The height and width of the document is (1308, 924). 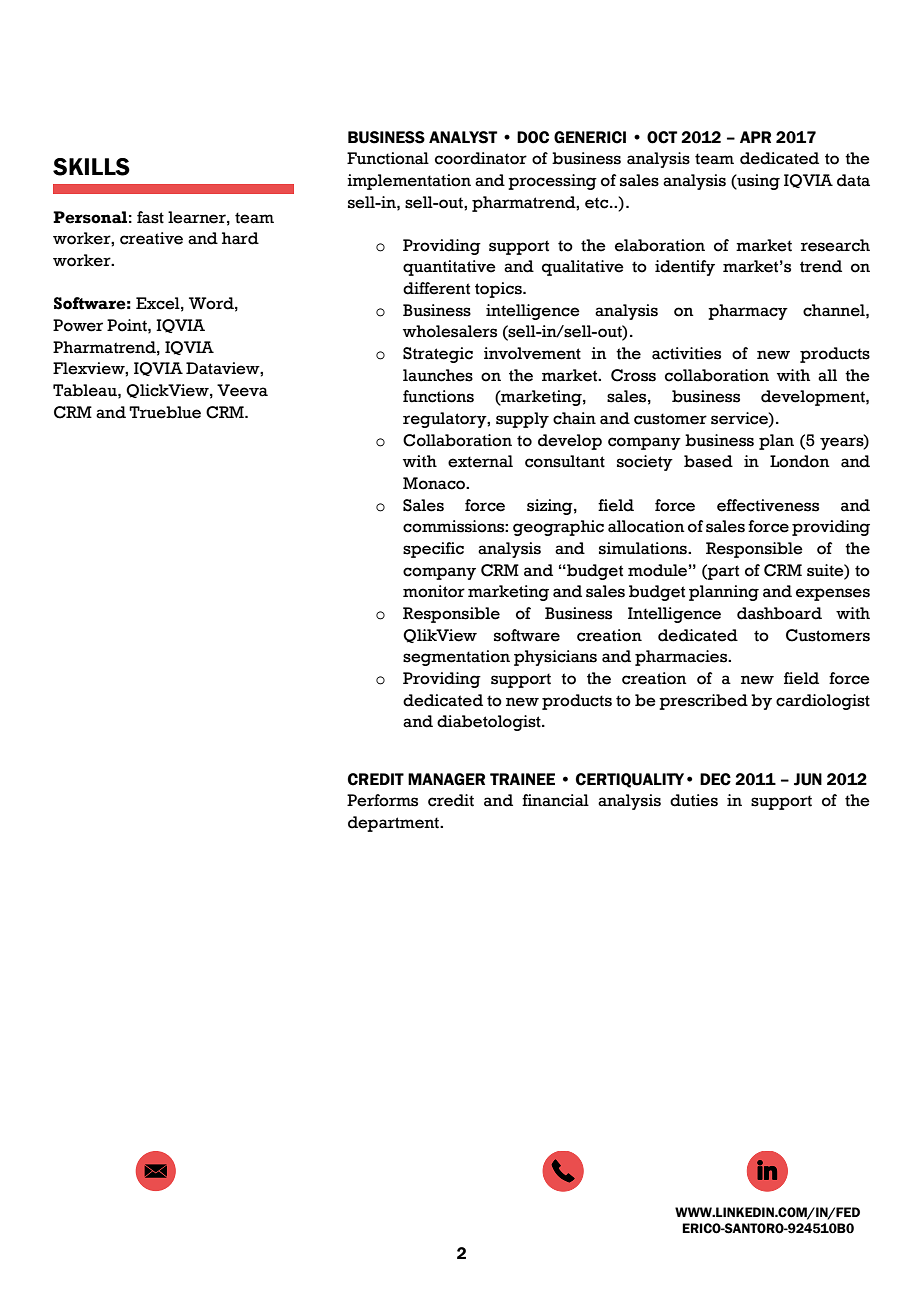 I want to click on APR, so click(x=755, y=137).
